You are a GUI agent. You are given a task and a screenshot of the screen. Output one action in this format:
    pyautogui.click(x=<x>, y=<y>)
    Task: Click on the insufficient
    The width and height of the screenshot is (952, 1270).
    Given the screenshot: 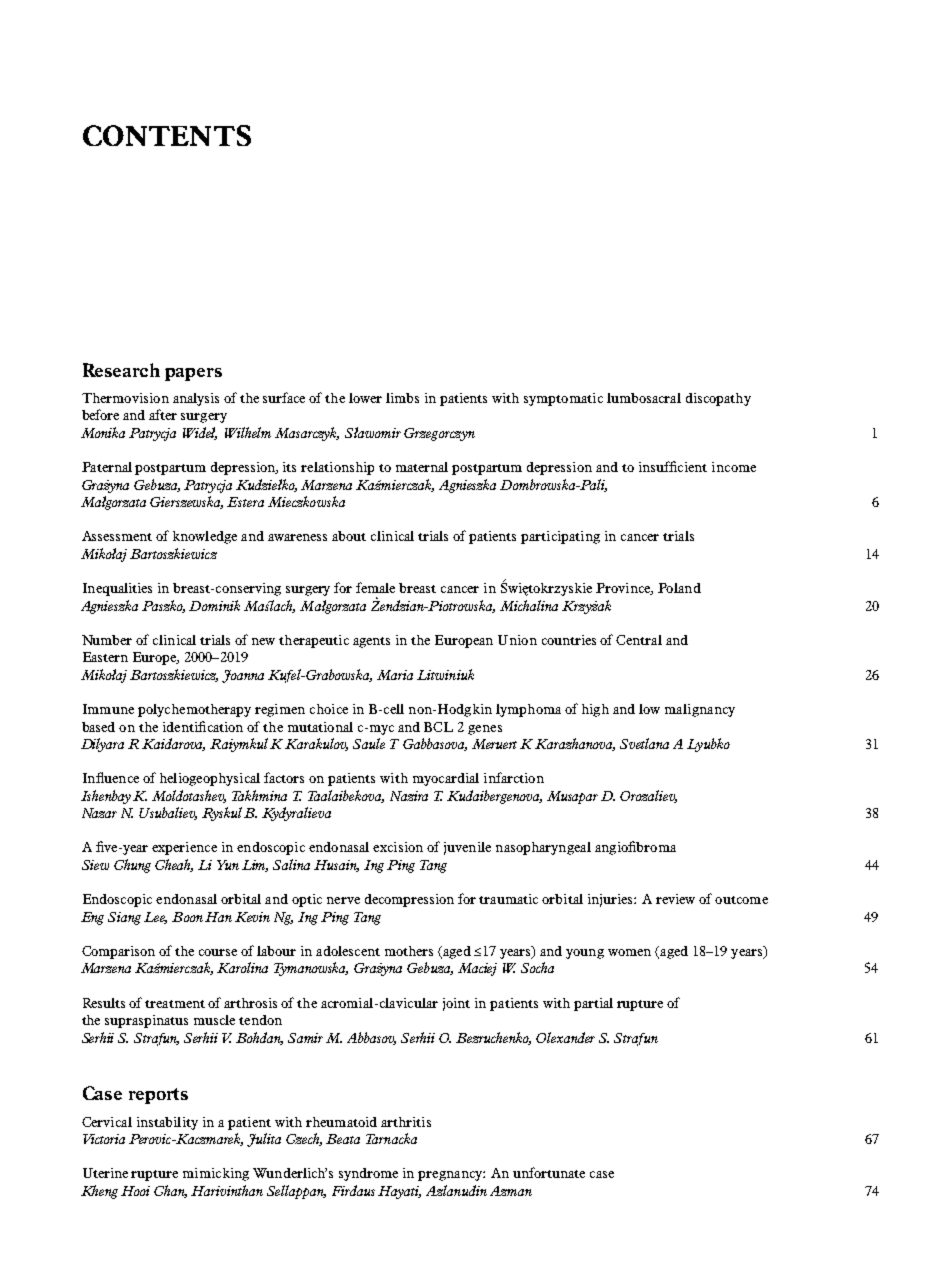 What is the action you would take?
    pyautogui.click(x=673, y=466)
